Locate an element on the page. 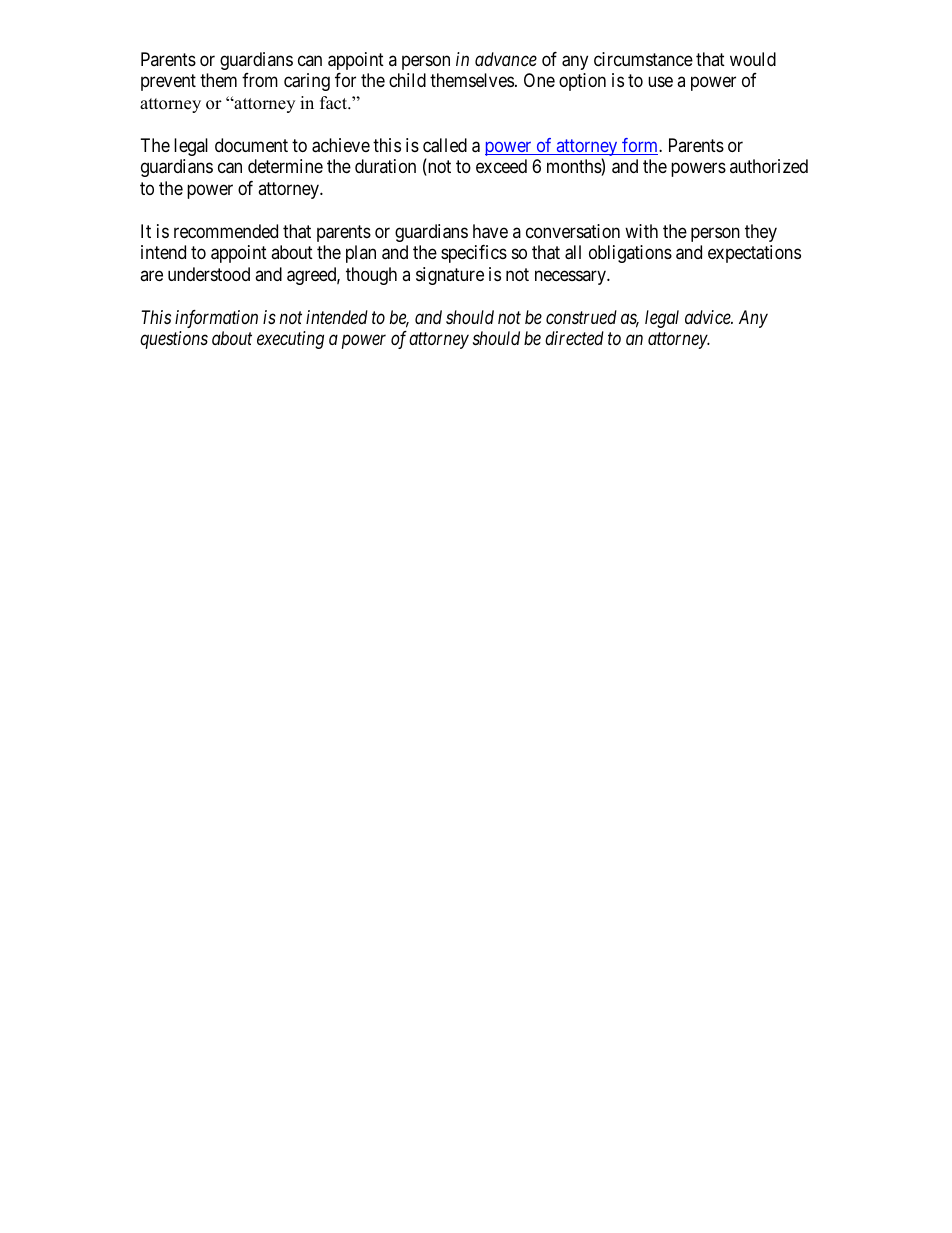 This document has width=952, height=1233. directed is located at coordinates (574, 338).
